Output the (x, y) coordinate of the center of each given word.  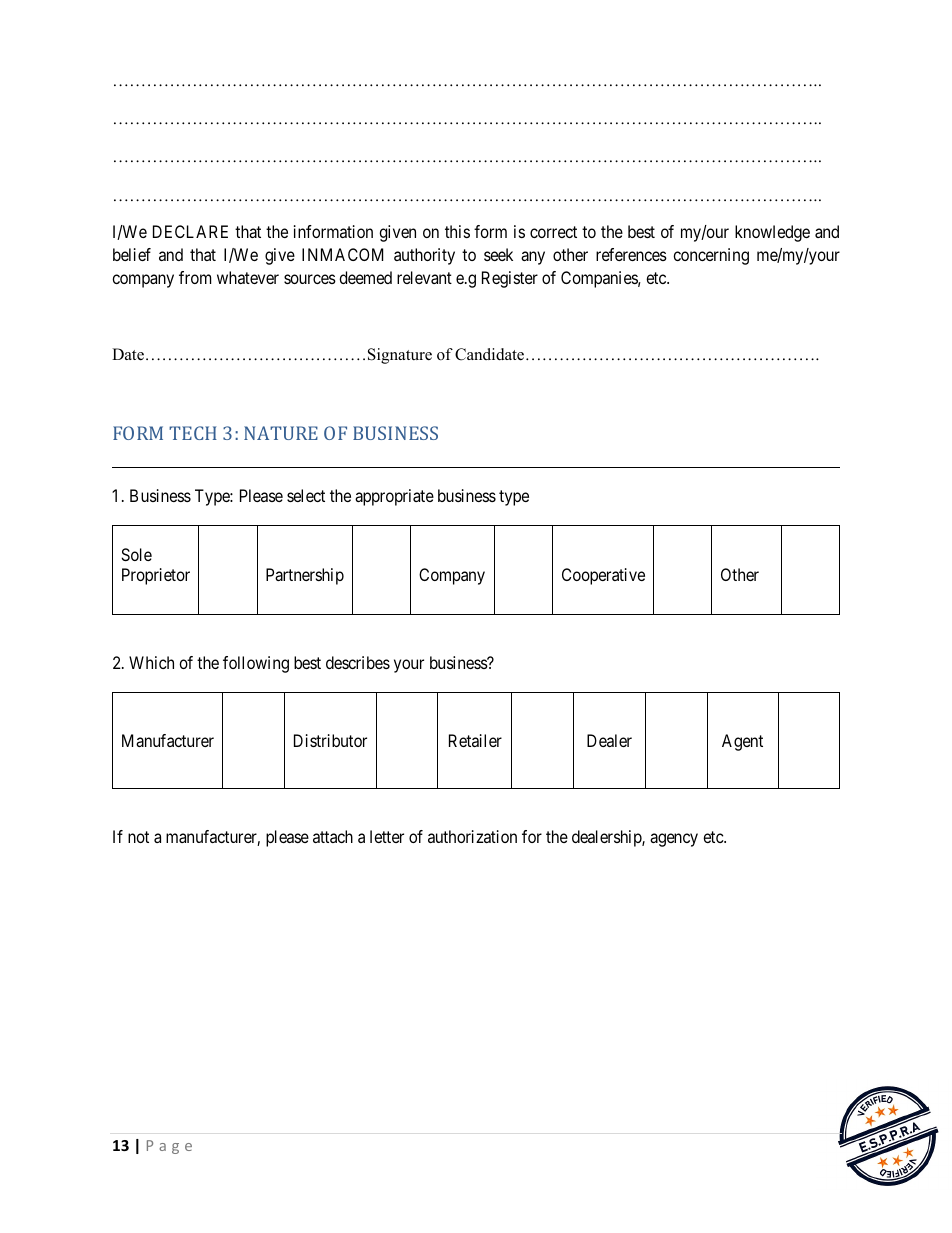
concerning (711, 256)
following (256, 664)
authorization (472, 836)
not (138, 837)
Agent (742, 742)
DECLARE (190, 231)
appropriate (394, 497)
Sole (136, 554)
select (306, 495)
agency (674, 840)
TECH (193, 433)
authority (424, 256)
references (631, 254)
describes (358, 662)
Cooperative (603, 576)
